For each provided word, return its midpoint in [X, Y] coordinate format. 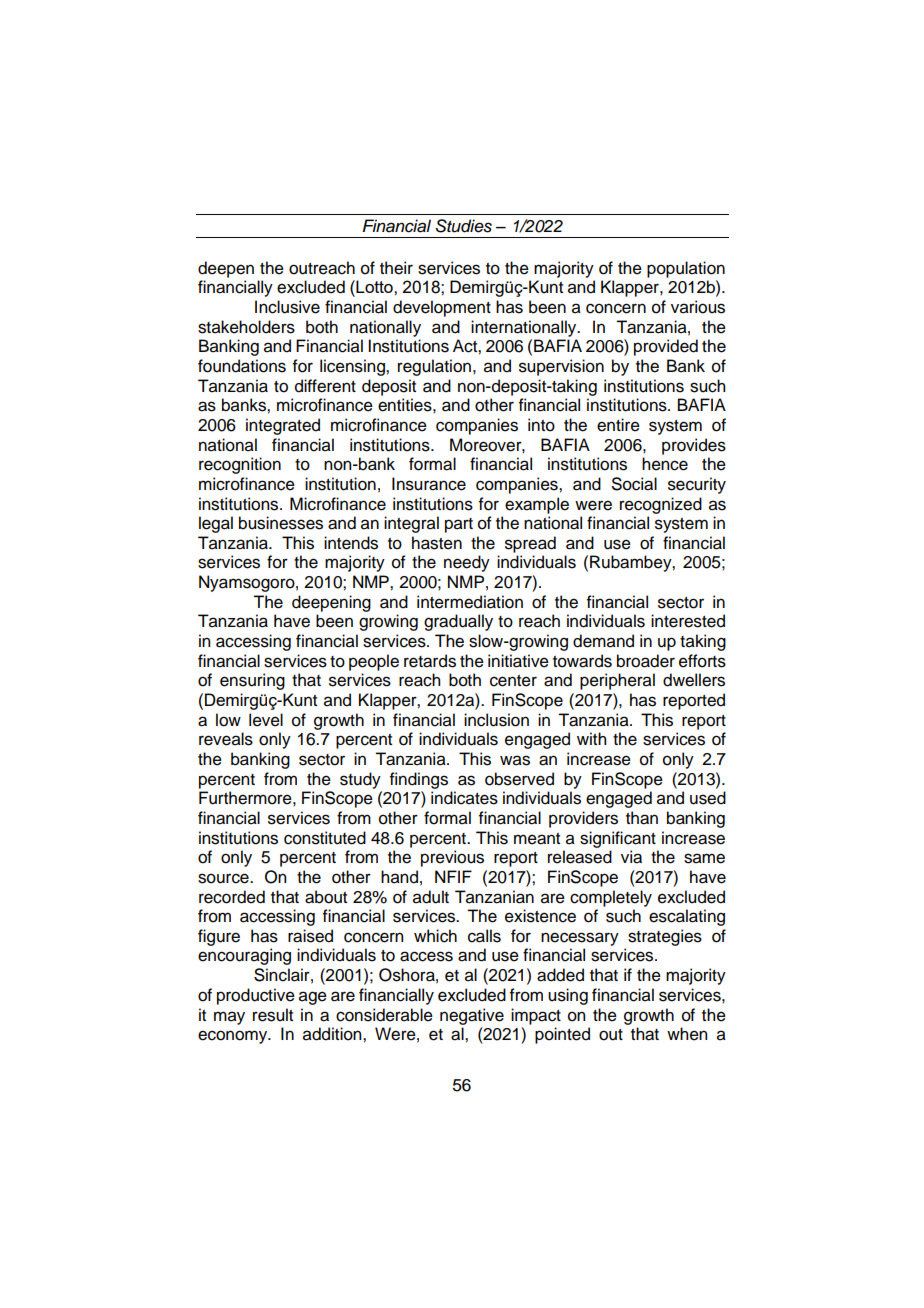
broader [646, 661]
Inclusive [287, 307]
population [686, 269]
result [273, 1015]
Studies [464, 226]
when [687, 1034]
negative [472, 1016]
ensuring [252, 681]
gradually [458, 622]
